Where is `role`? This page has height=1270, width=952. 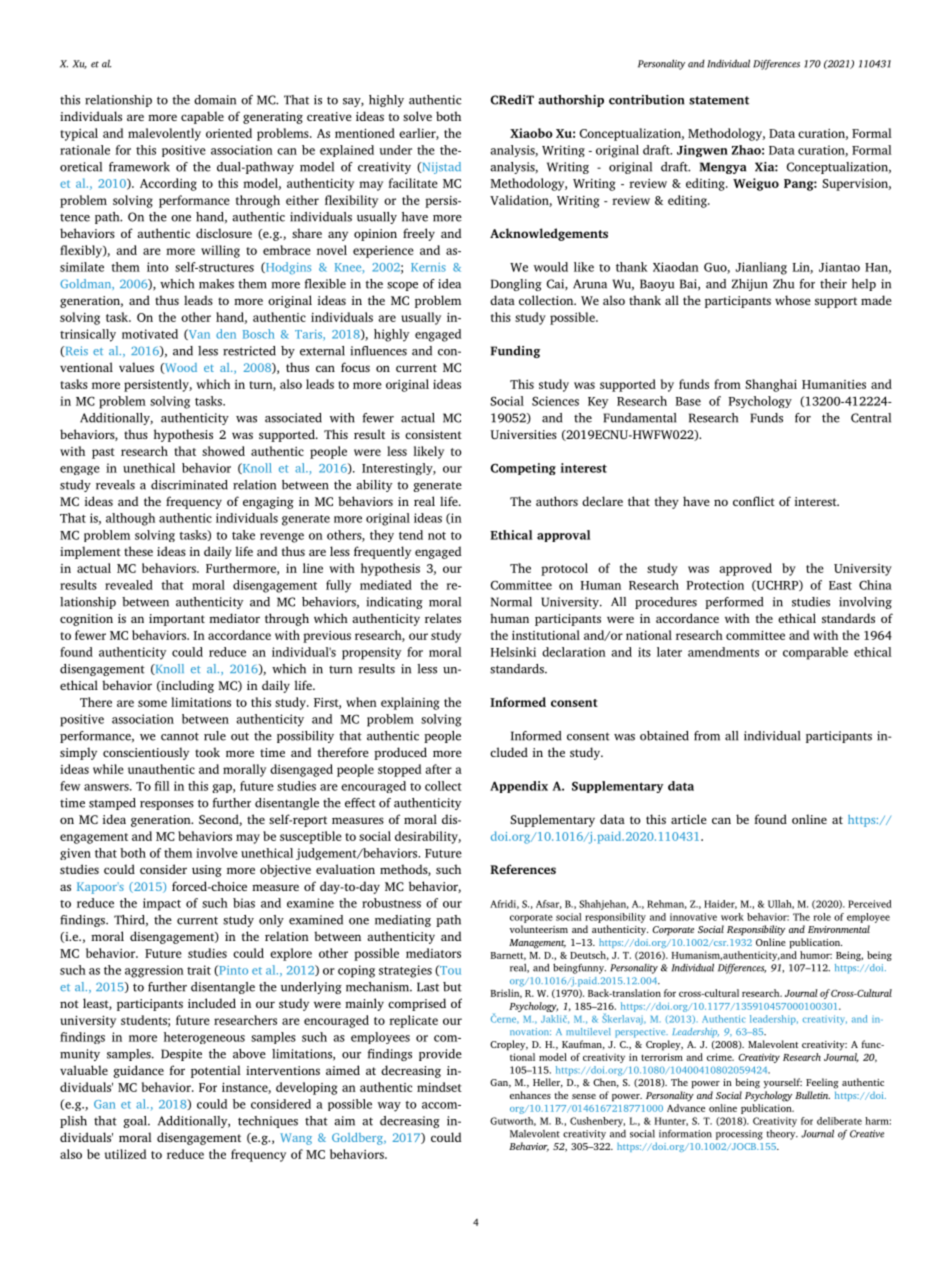 role is located at coordinates (822, 917).
